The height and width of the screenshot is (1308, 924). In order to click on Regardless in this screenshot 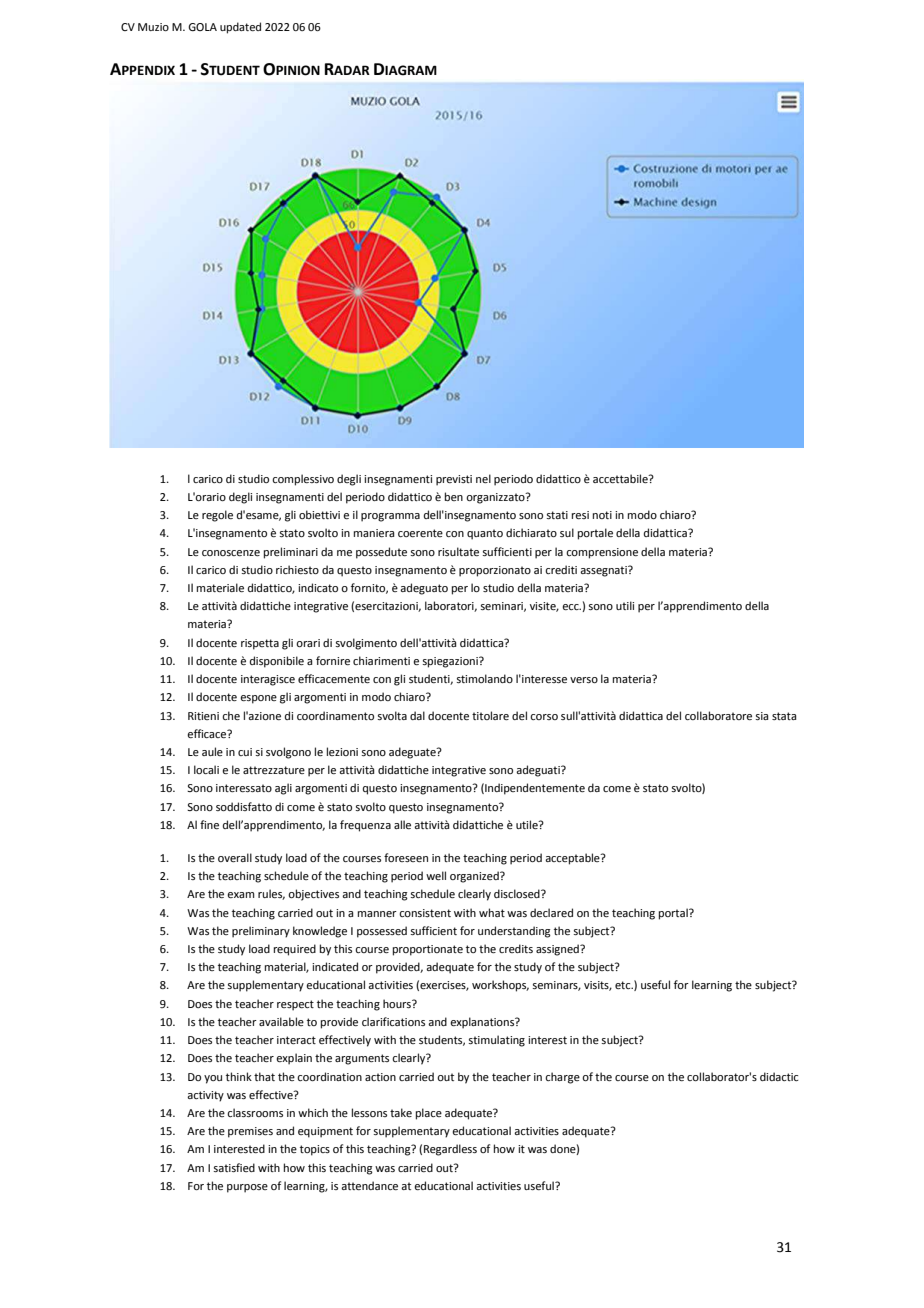, I will do `click(450, 1150)`.
